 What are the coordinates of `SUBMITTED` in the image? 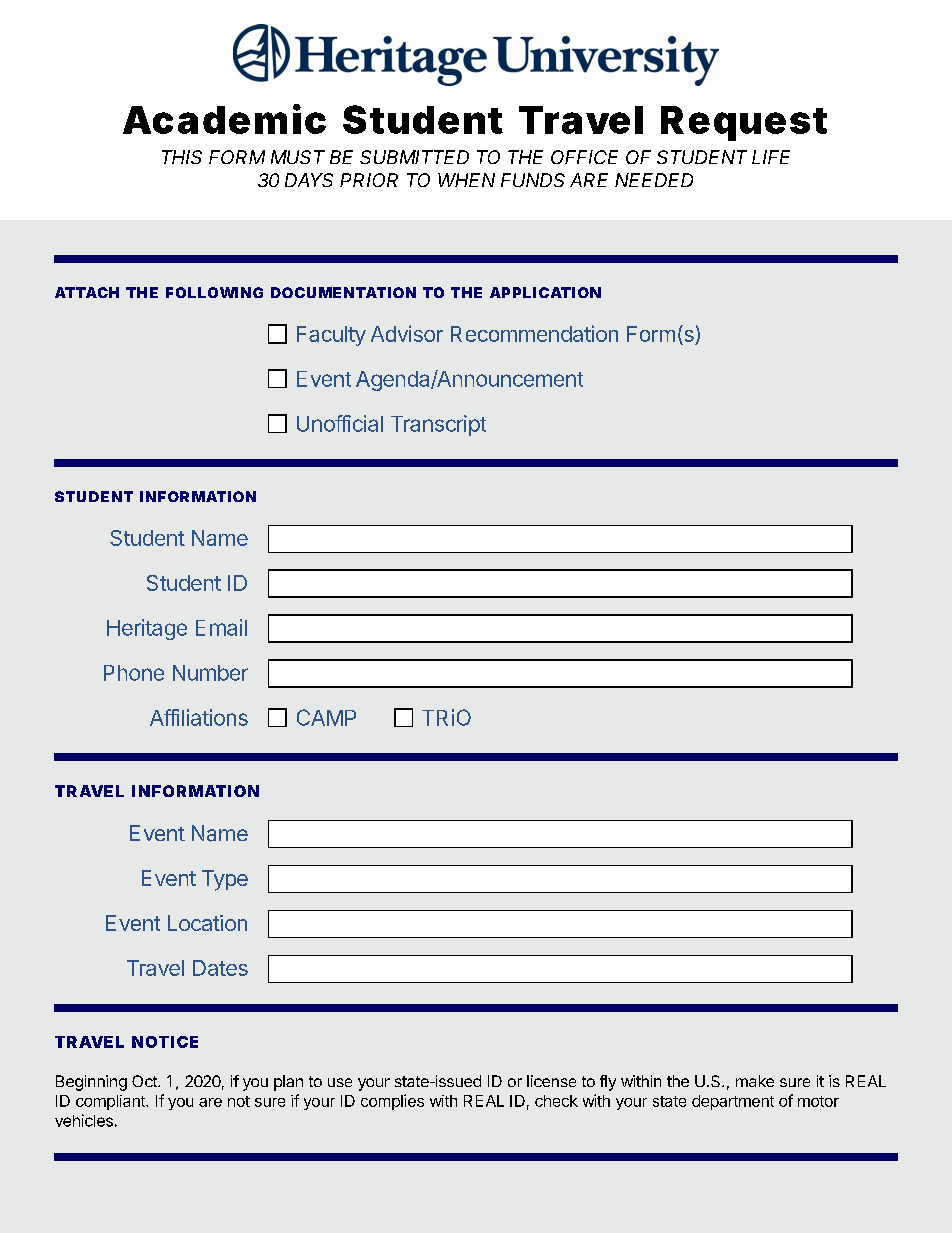 It's located at (414, 157).
